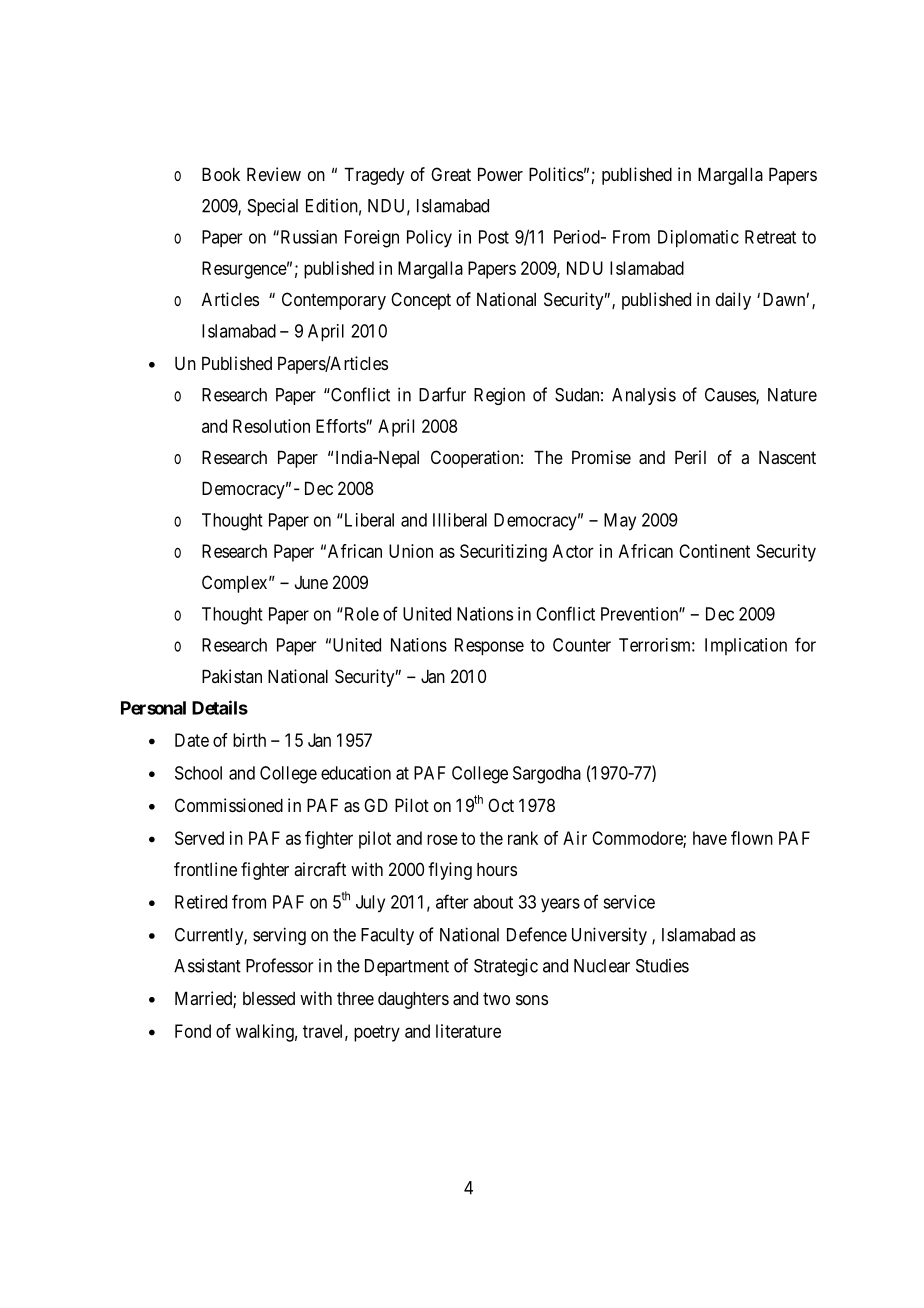 The height and width of the screenshot is (1308, 924). What do you see at coordinates (451, 174) in the screenshot?
I see `Great` at bounding box center [451, 174].
